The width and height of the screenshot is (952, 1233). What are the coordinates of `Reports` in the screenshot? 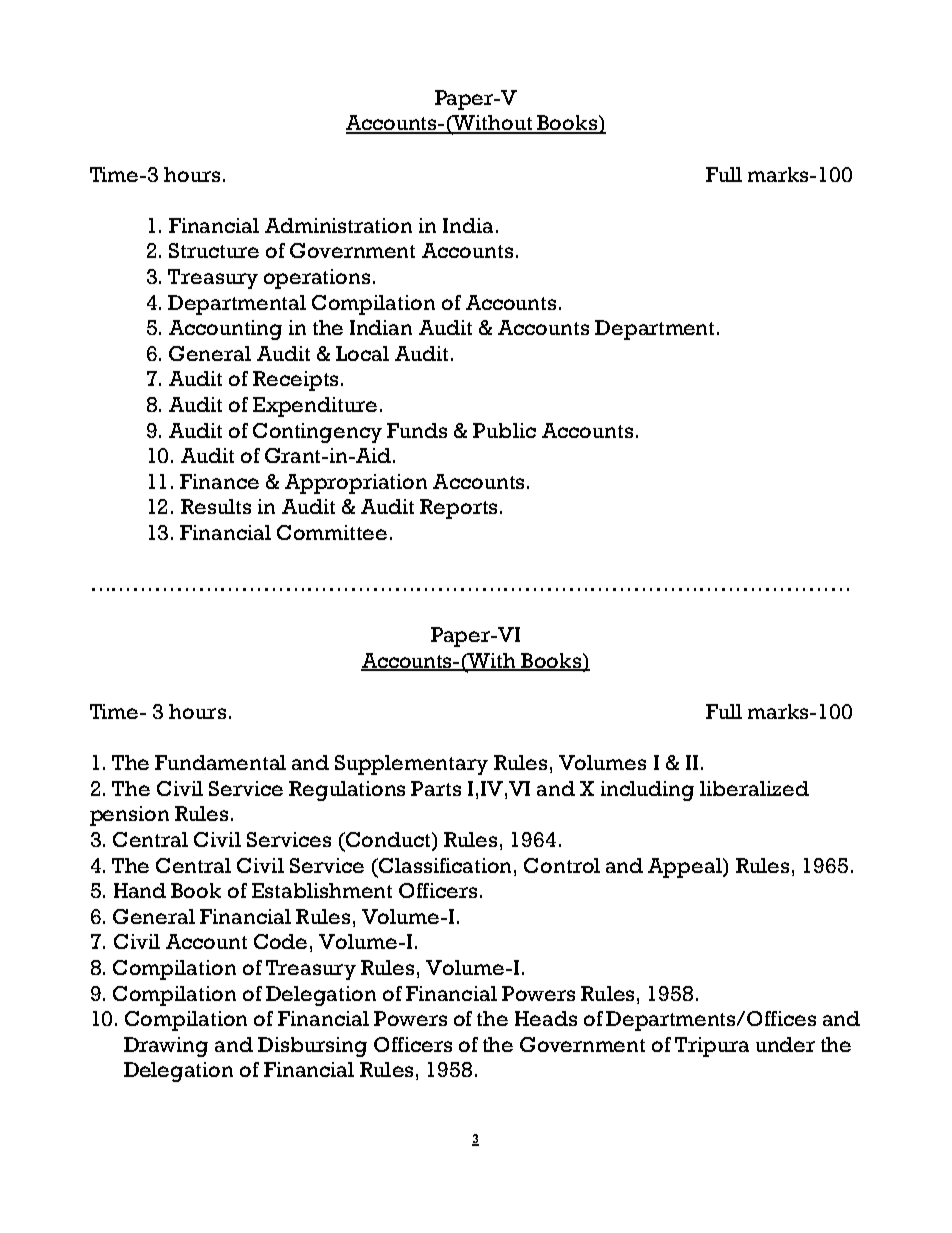 It's located at (458, 509).
